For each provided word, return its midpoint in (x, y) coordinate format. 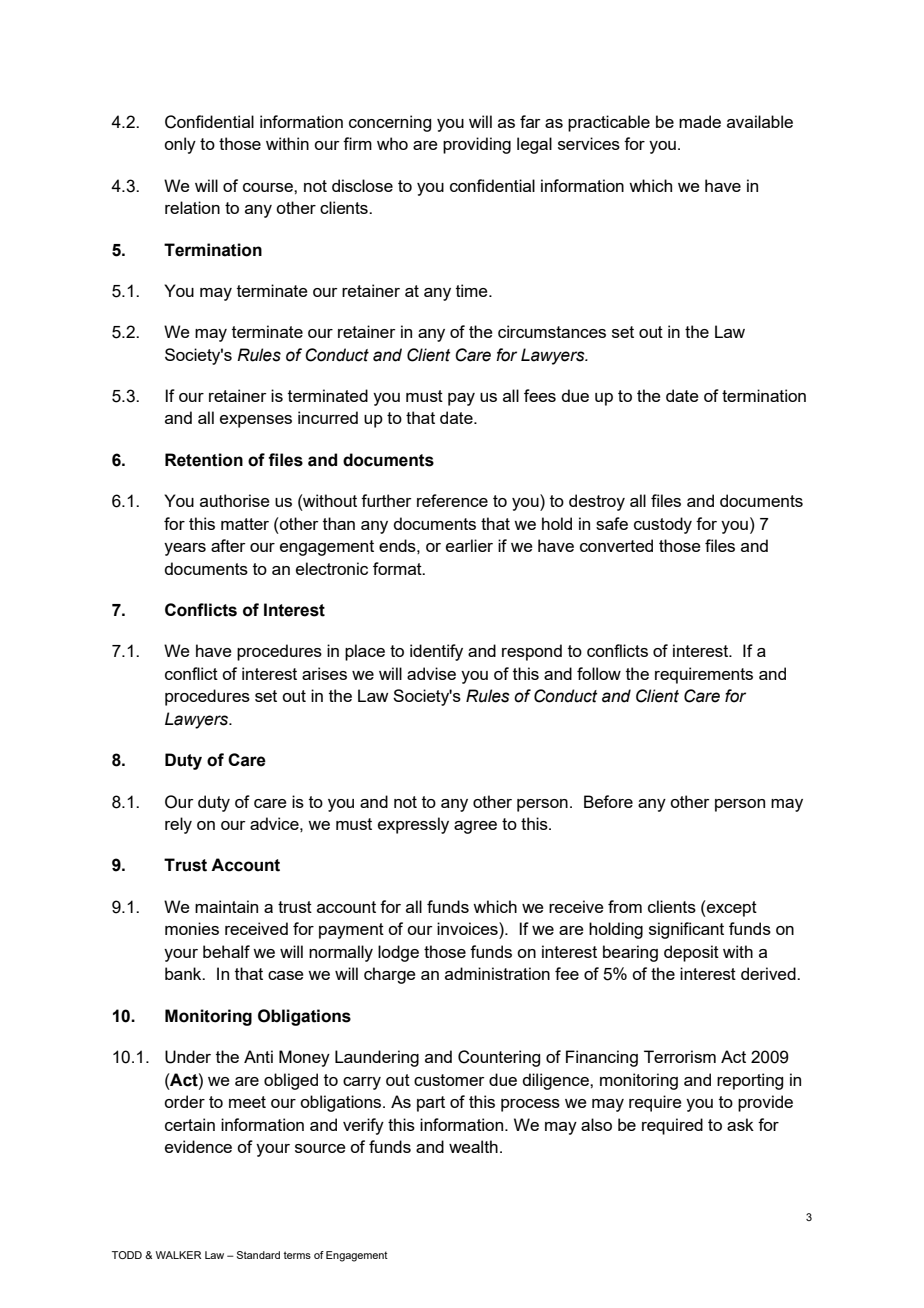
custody (663, 525)
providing (477, 145)
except (731, 908)
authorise (235, 500)
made (700, 121)
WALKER (178, 1255)
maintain (226, 906)
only (180, 145)
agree (475, 827)
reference (452, 500)
